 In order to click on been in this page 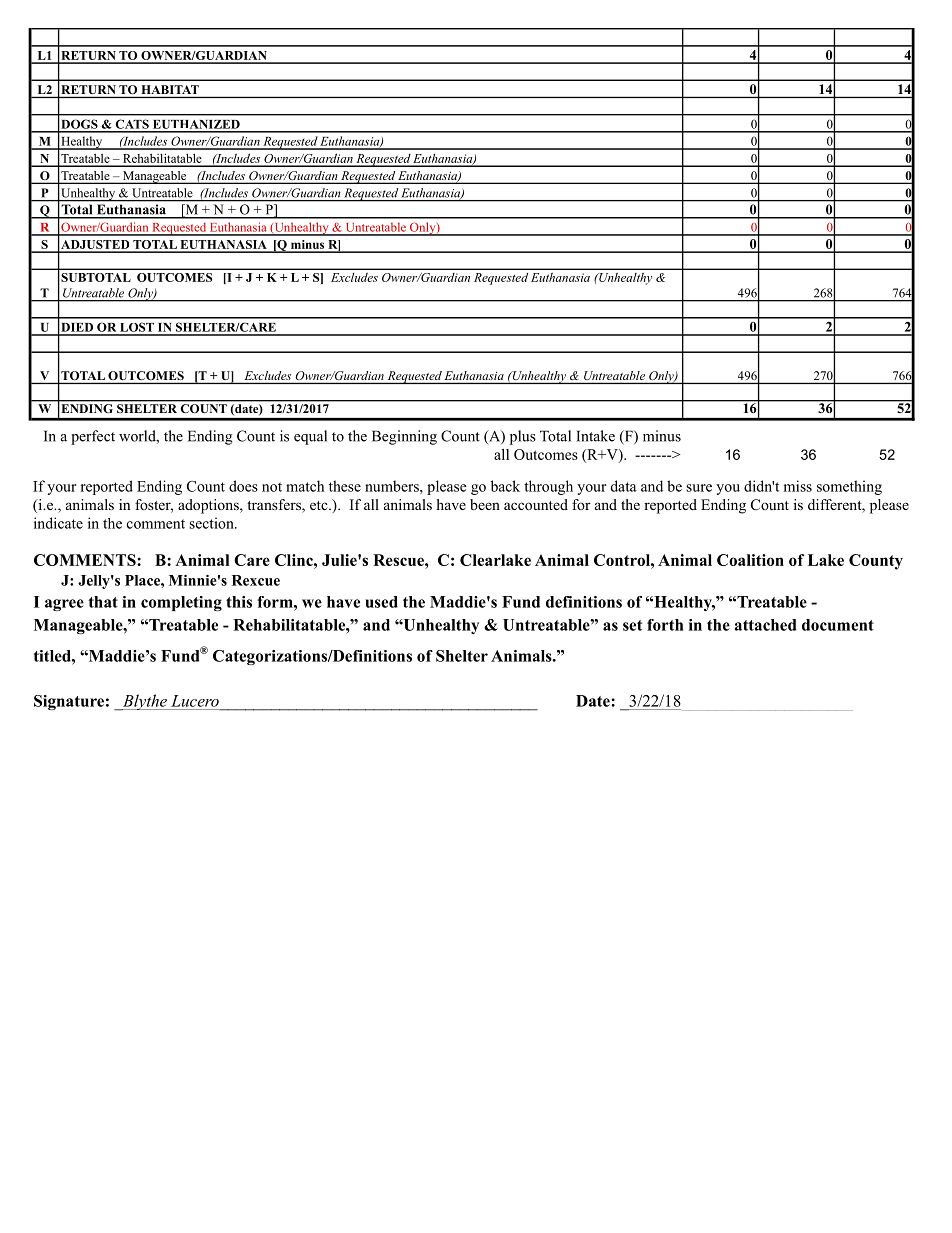, I will do `click(485, 504)`.
